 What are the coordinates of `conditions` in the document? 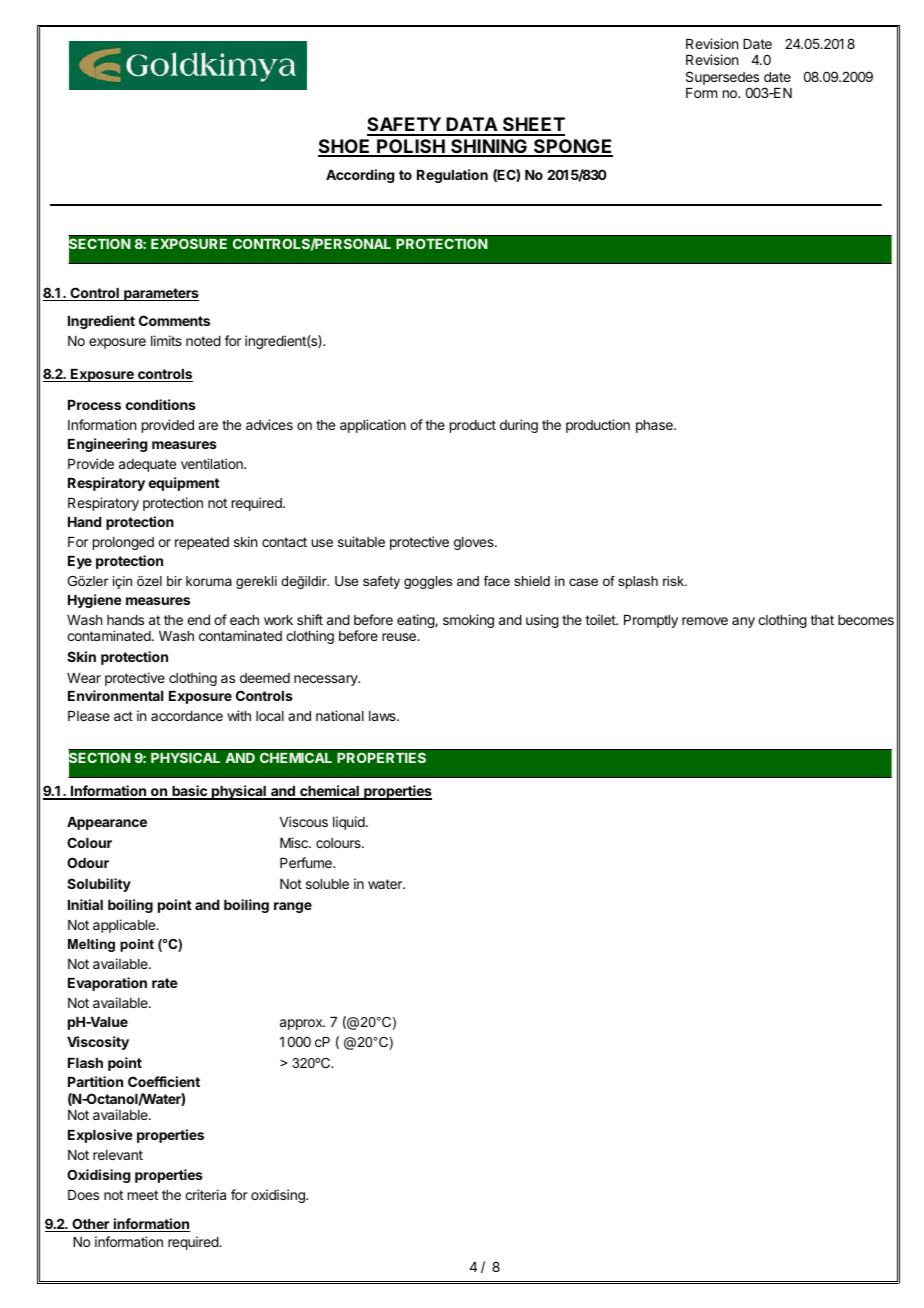 It's located at (161, 404).
